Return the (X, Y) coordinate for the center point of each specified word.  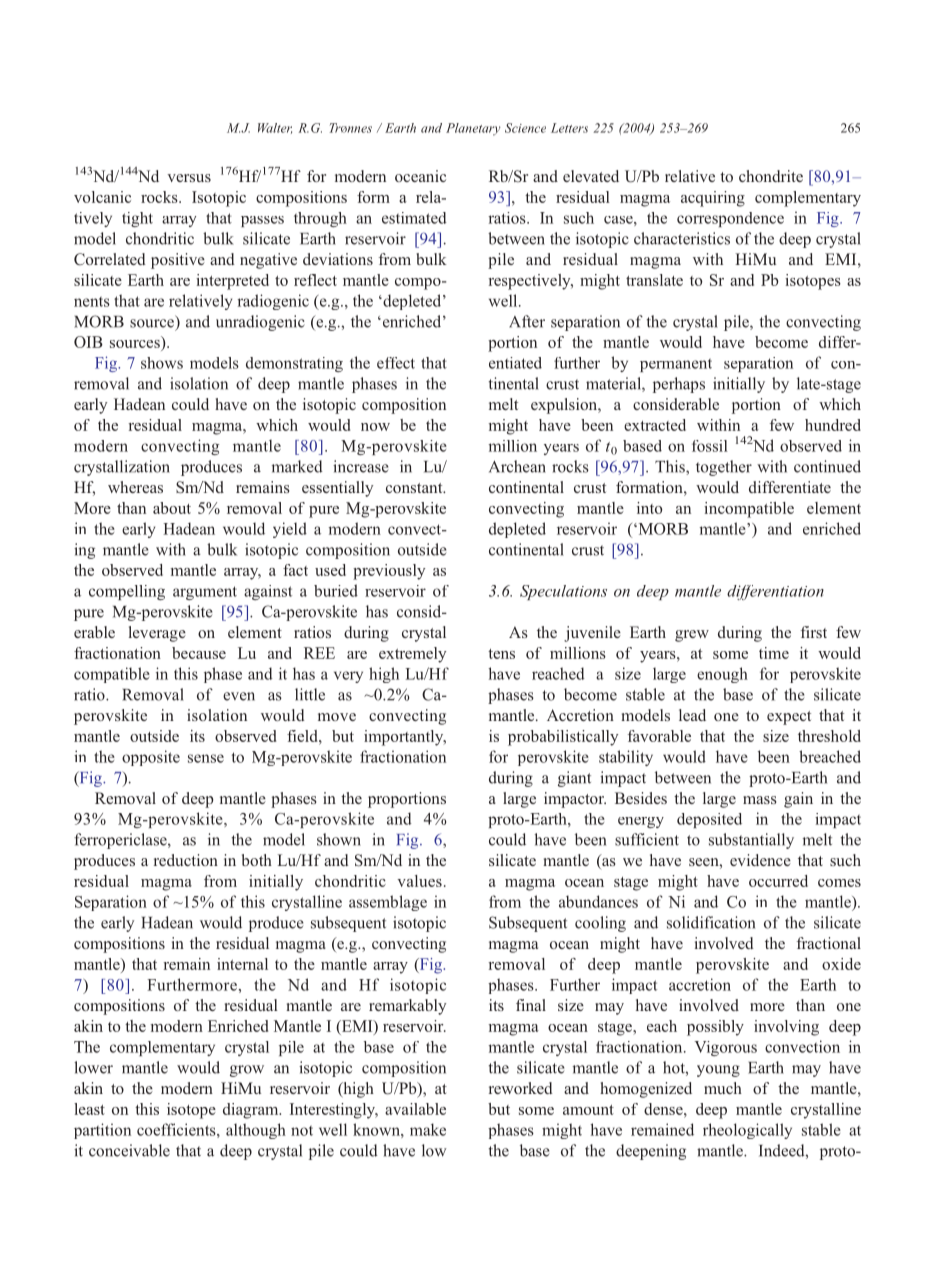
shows (162, 363)
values (419, 881)
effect (396, 363)
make (428, 1129)
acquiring (713, 199)
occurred (778, 881)
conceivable (129, 1150)
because (199, 653)
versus (189, 178)
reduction (186, 860)
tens (501, 654)
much (723, 1088)
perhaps (679, 385)
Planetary (473, 129)
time (774, 653)
